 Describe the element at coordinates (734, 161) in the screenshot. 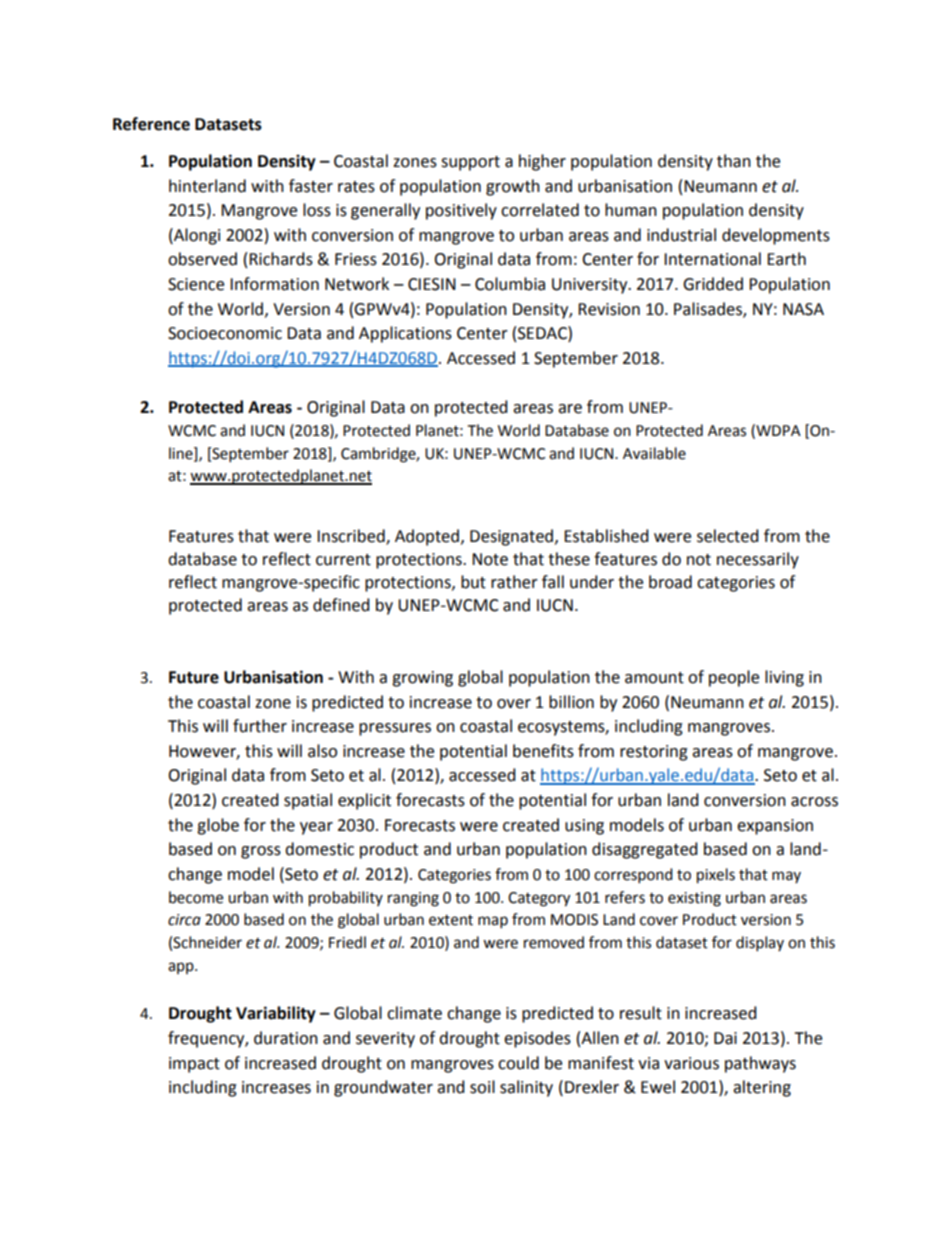

I see `than` at that location.
